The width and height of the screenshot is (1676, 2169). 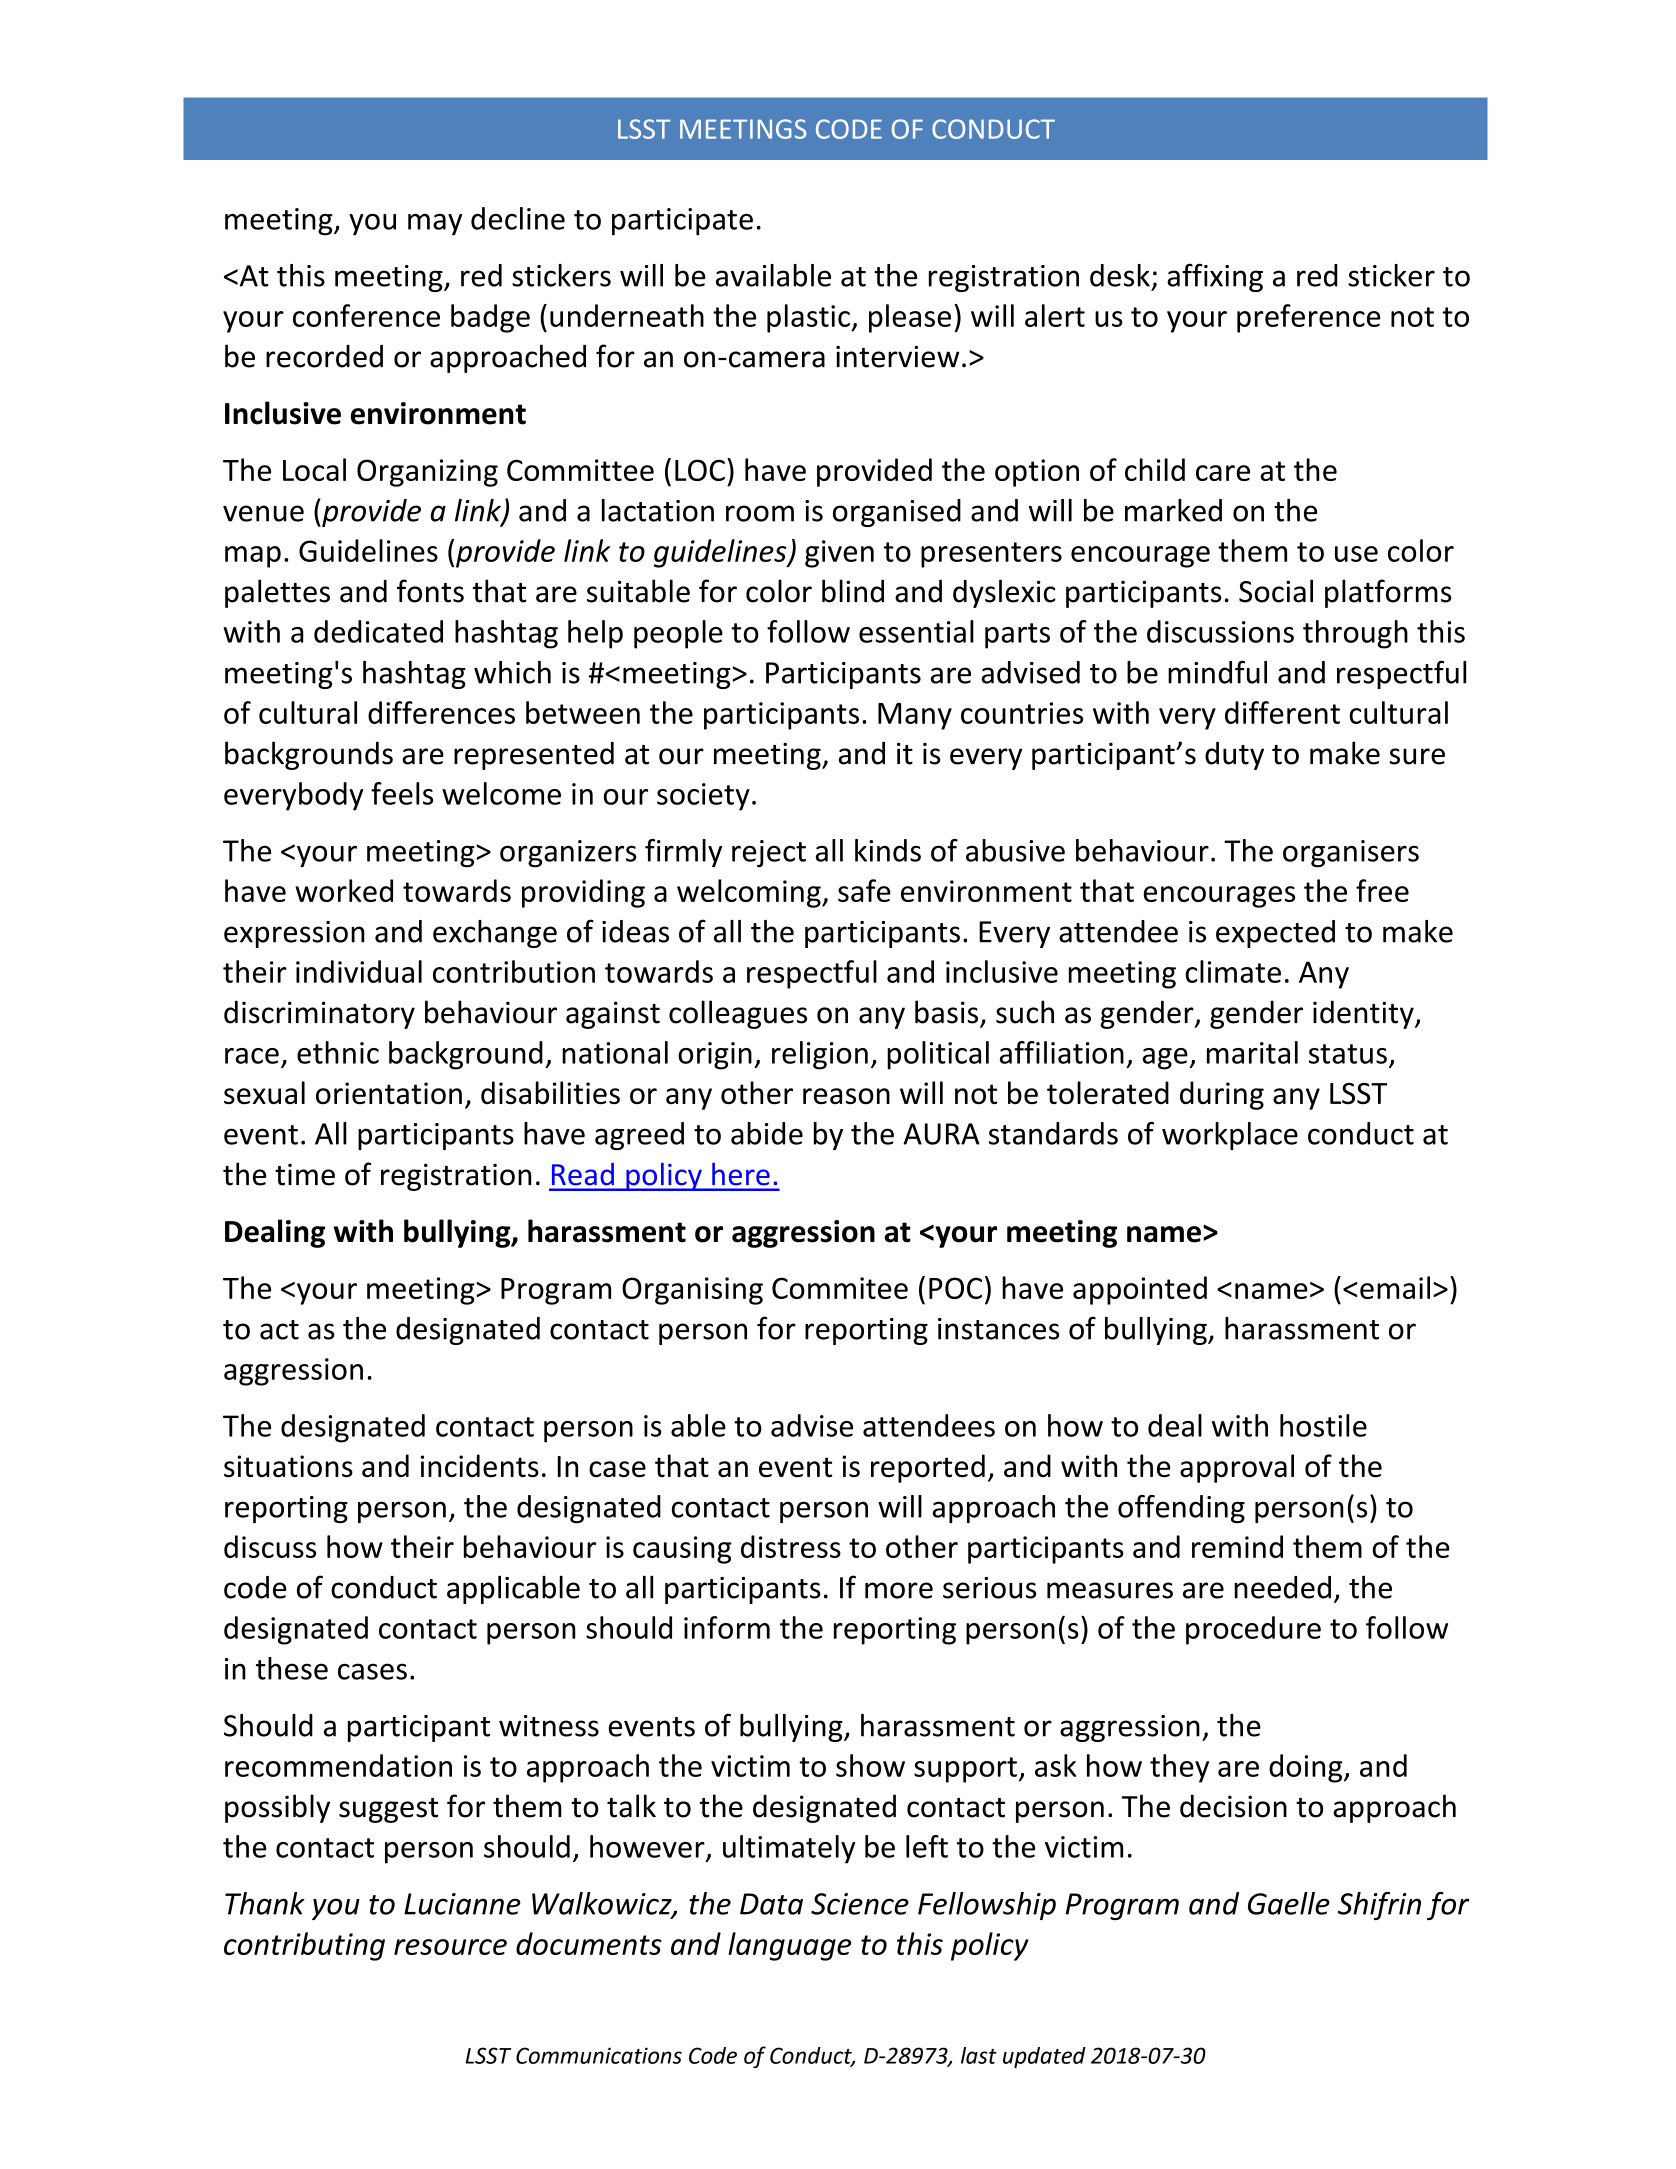 I want to click on reported, so click(x=928, y=1468).
